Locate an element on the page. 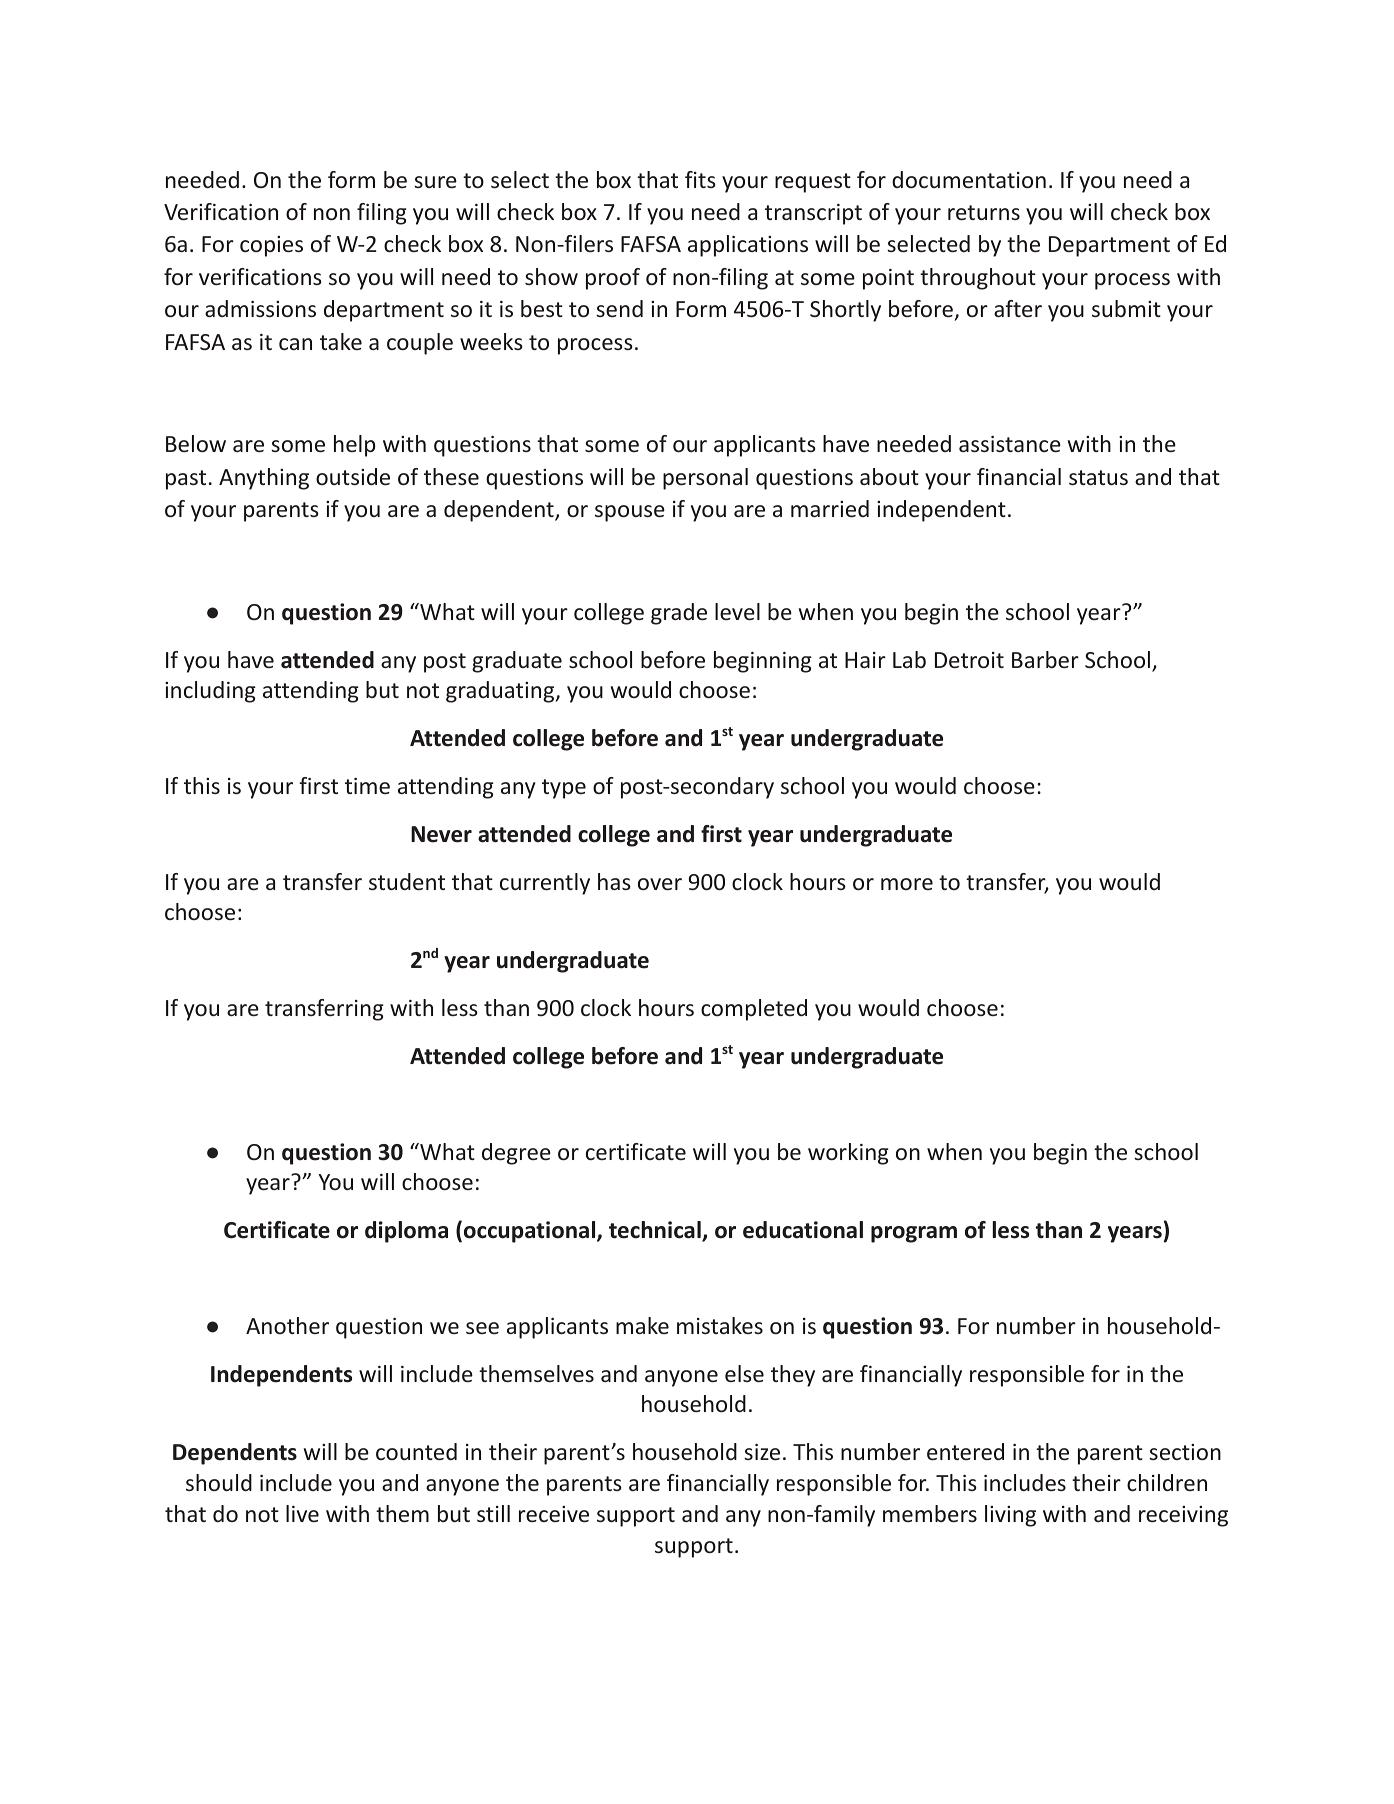 This document has height=1804, width=1394. live is located at coordinates (302, 1513).
